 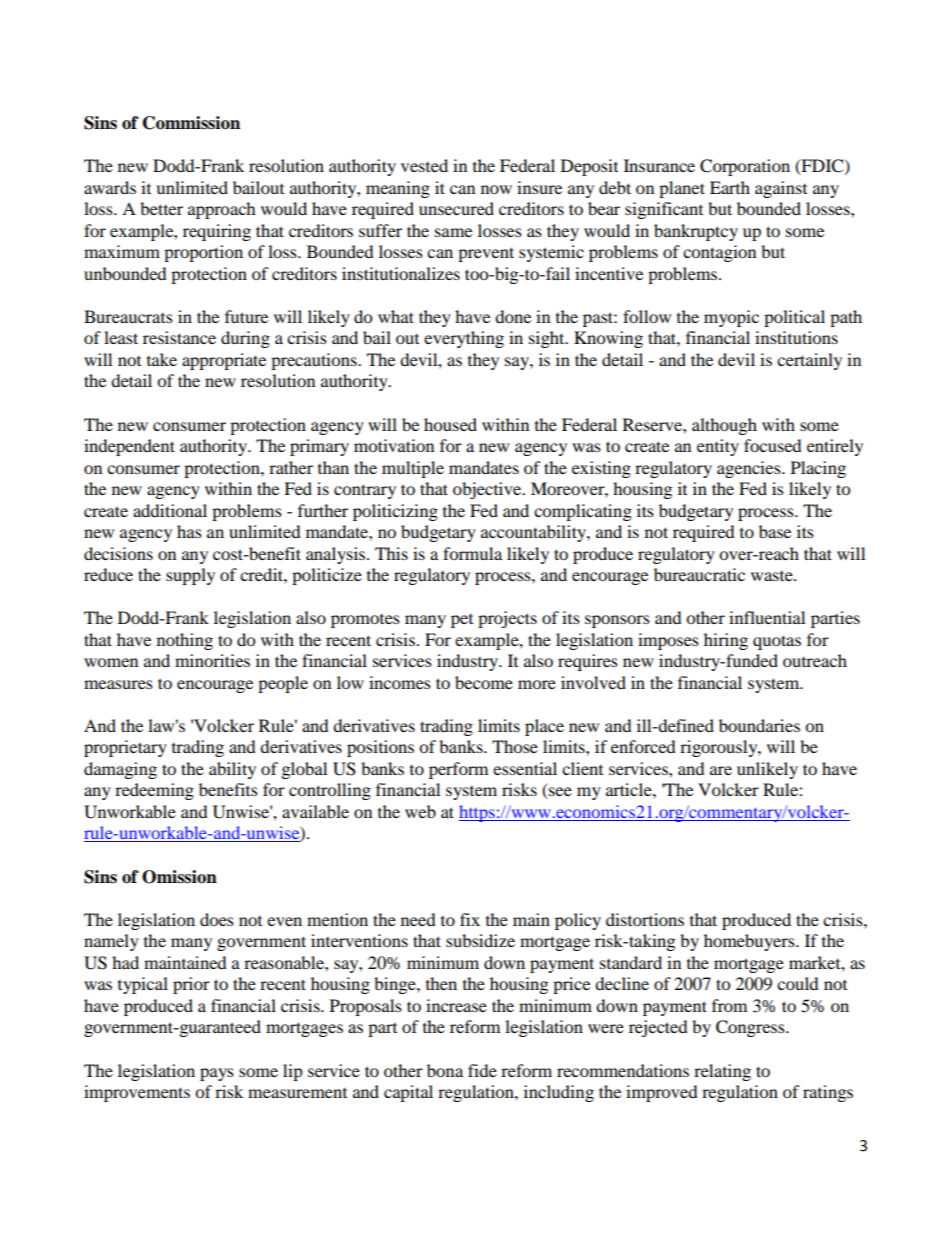 I want to click on web, so click(x=420, y=811).
